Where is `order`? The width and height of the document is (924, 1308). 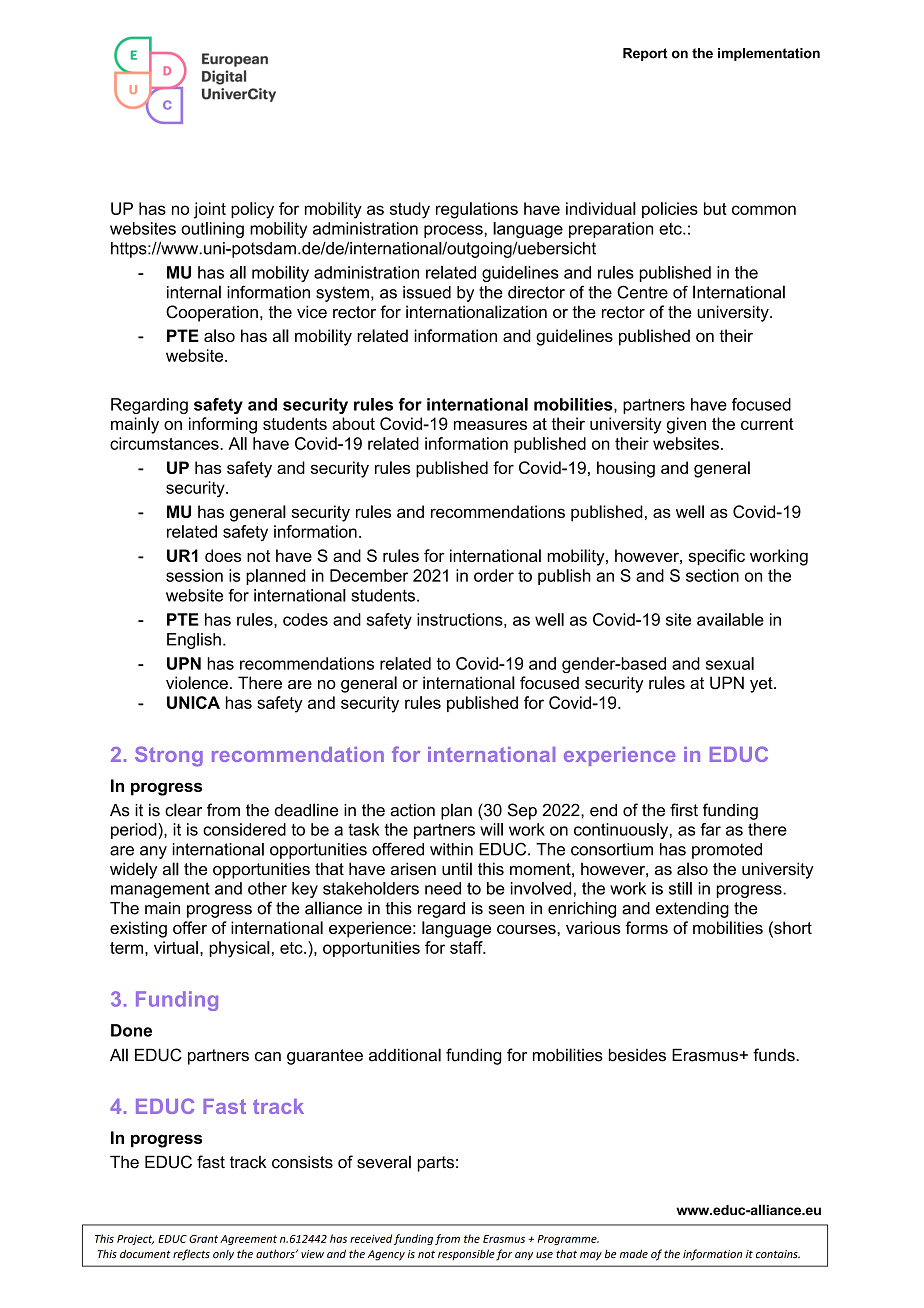
order is located at coordinates (494, 575).
